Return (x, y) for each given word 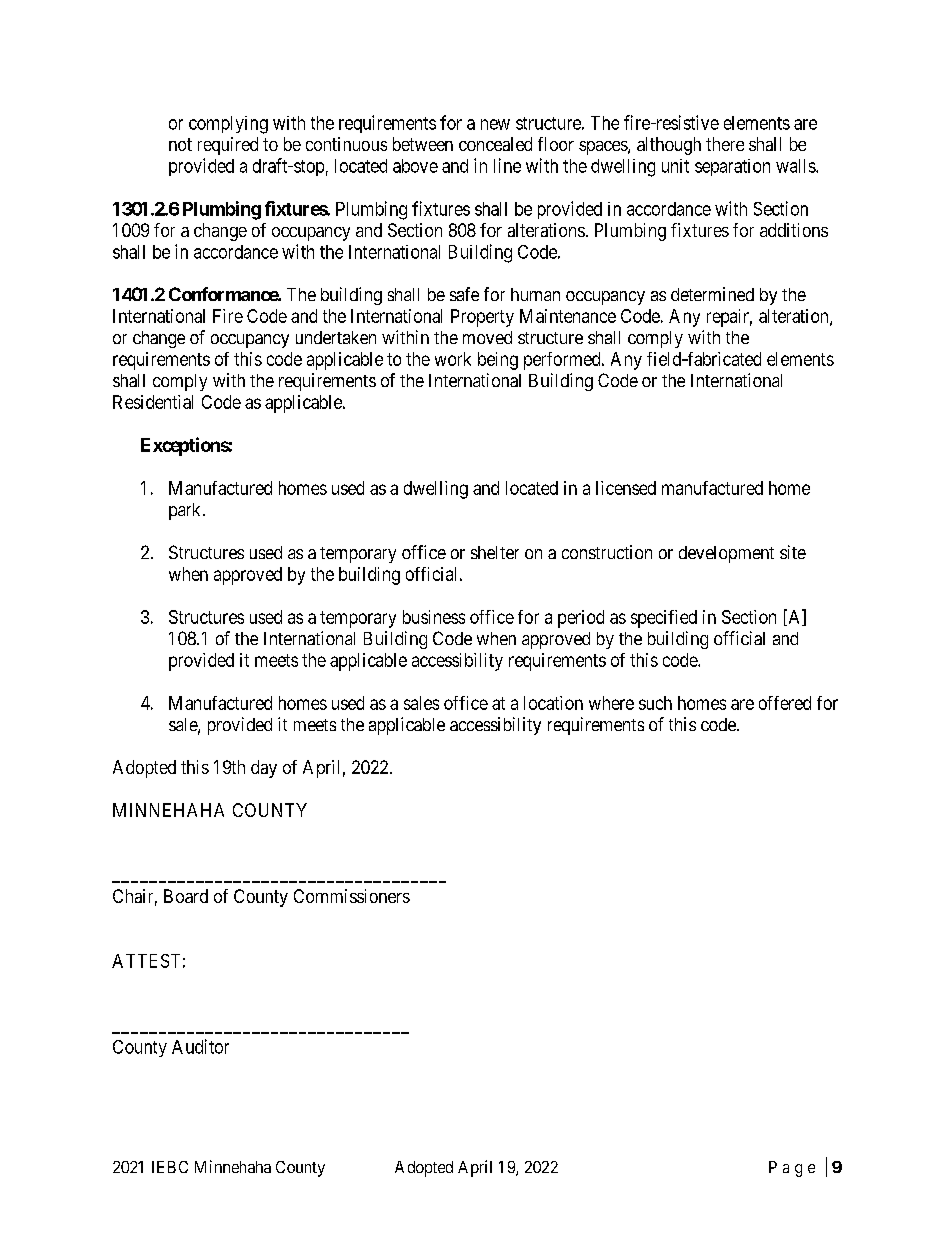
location (553, 703)
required (228, 146)
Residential (153, 402)
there (725, 144)
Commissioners (352, 896)
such (655, 703)
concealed (495, 144)
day (264, 769)
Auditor (200, 1046)
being (498, 361)
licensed (626, 488)
